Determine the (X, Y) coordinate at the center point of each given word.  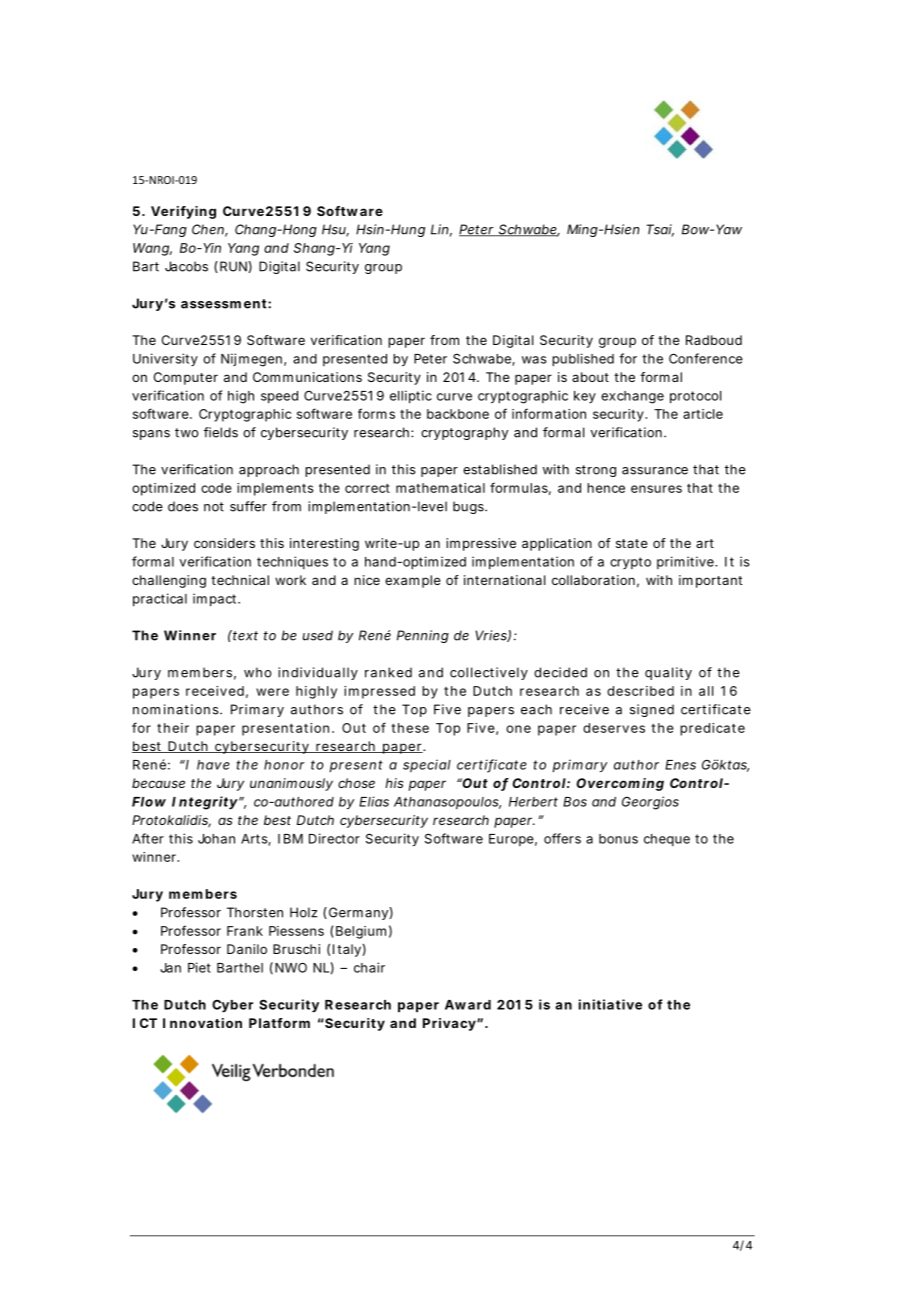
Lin (440, 229)
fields (221, 432)
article (703, 414)
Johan (216, 839)
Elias (374, 801)
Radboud (714, 340)
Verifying (183, 212)
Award (468, 1005)
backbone (458, 414)
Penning (423, 636)
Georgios (650, 803)
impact (216, 600)
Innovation (202, 1023)
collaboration (593, 580)
